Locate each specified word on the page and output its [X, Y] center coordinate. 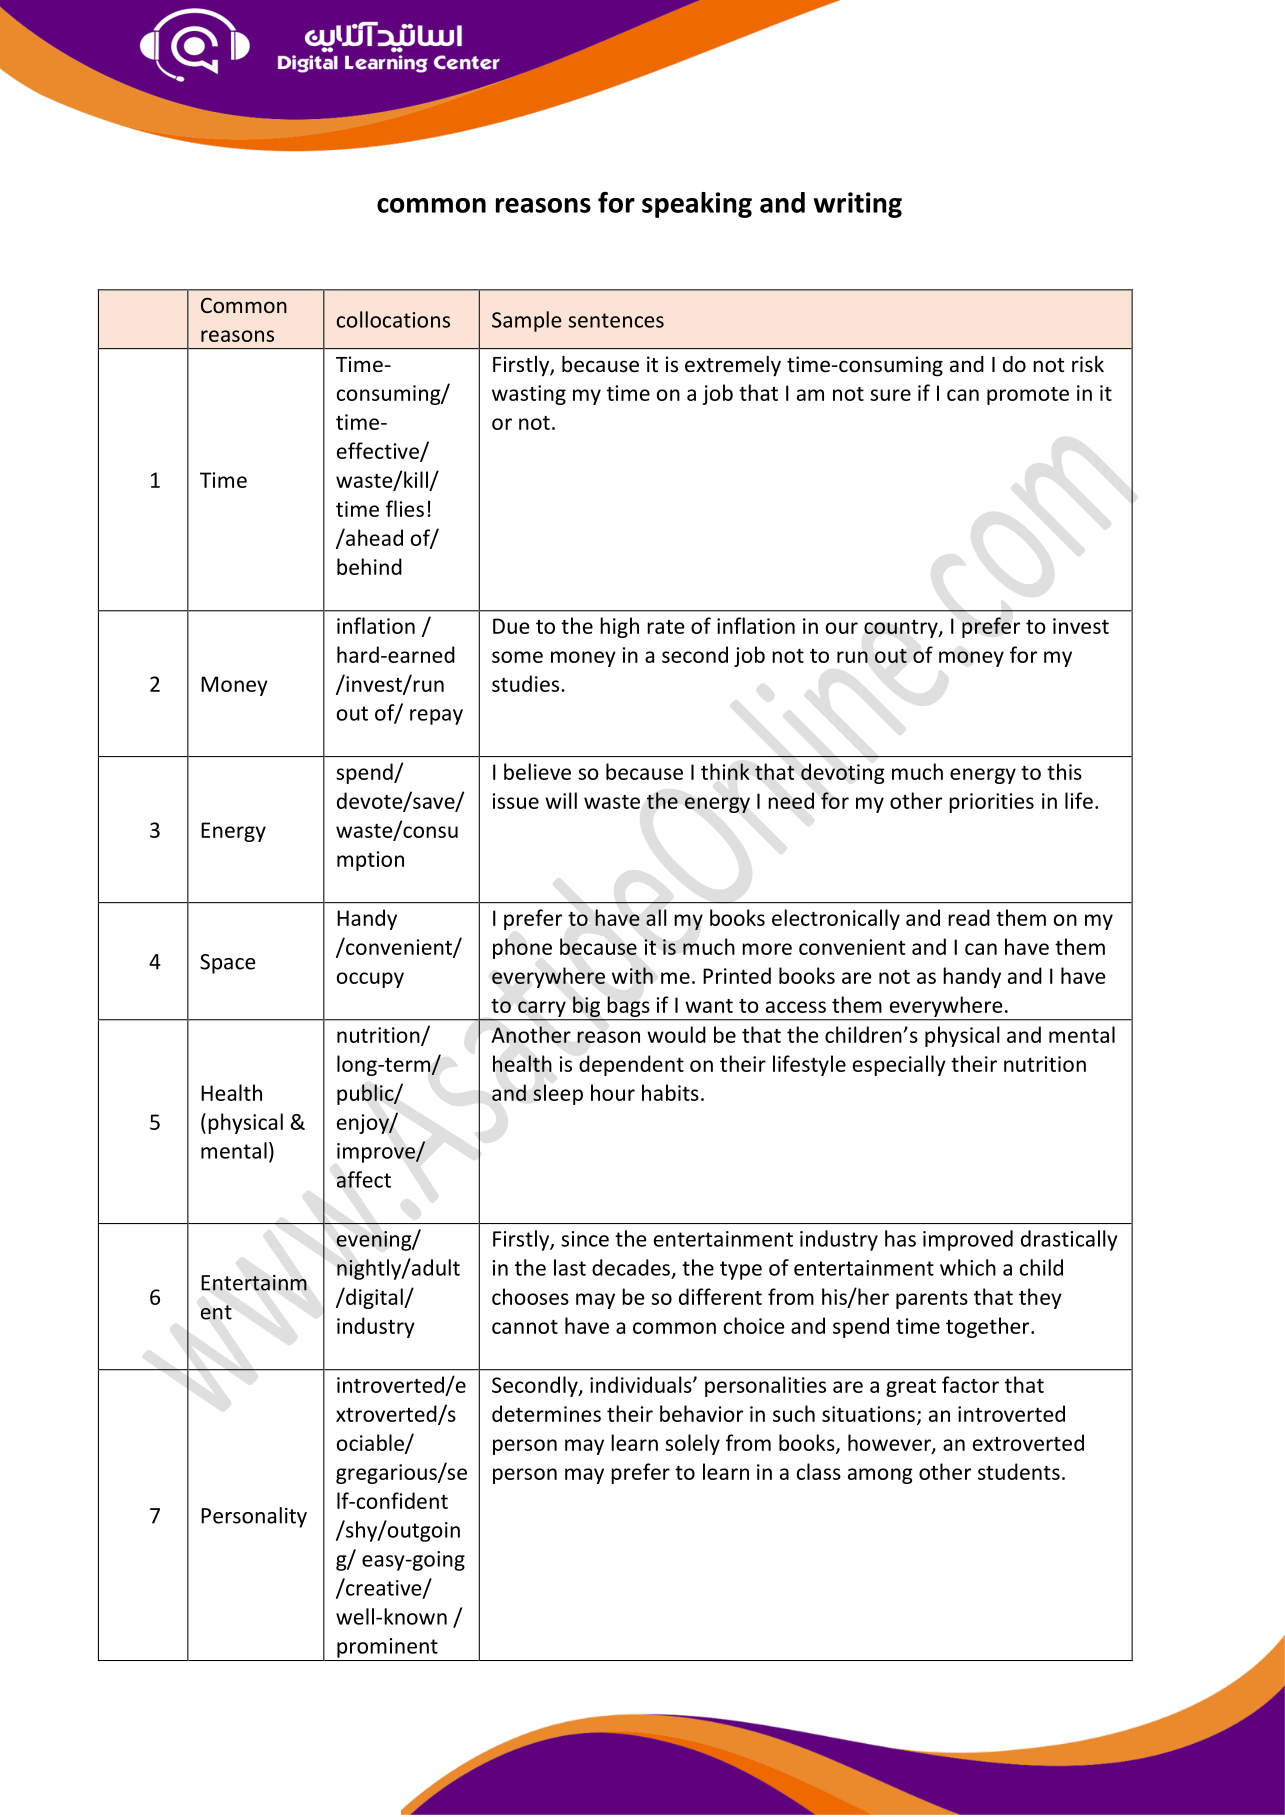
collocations [393, 319]
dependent [631, 1065]
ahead [373, 537]
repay [436, 717]
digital [374, 1298]
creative [384, 1588]
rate [666, 627]
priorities [991, 803]
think [725, 771]
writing [858, 205]
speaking [697, 205]
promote [1028, 396]
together [989, 1327]
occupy [370, 980]
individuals [642, 1384]
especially [899, 1065]
